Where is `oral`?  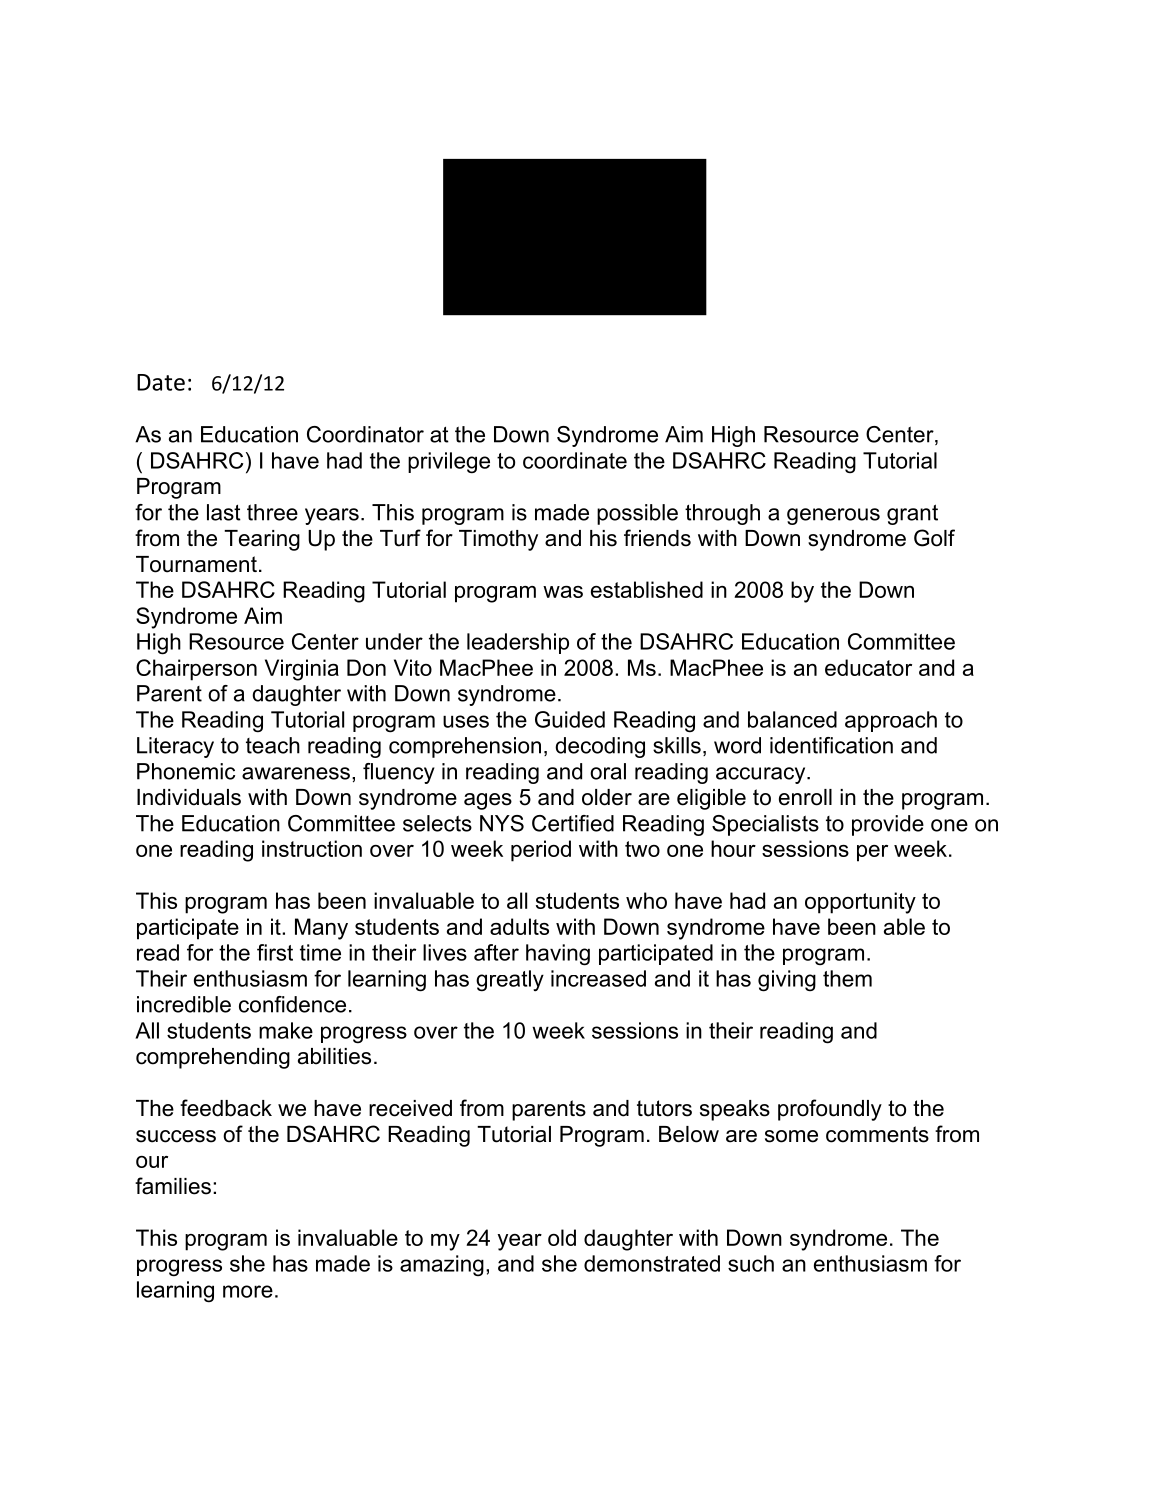
oral is located at coordinates (608, 771).
